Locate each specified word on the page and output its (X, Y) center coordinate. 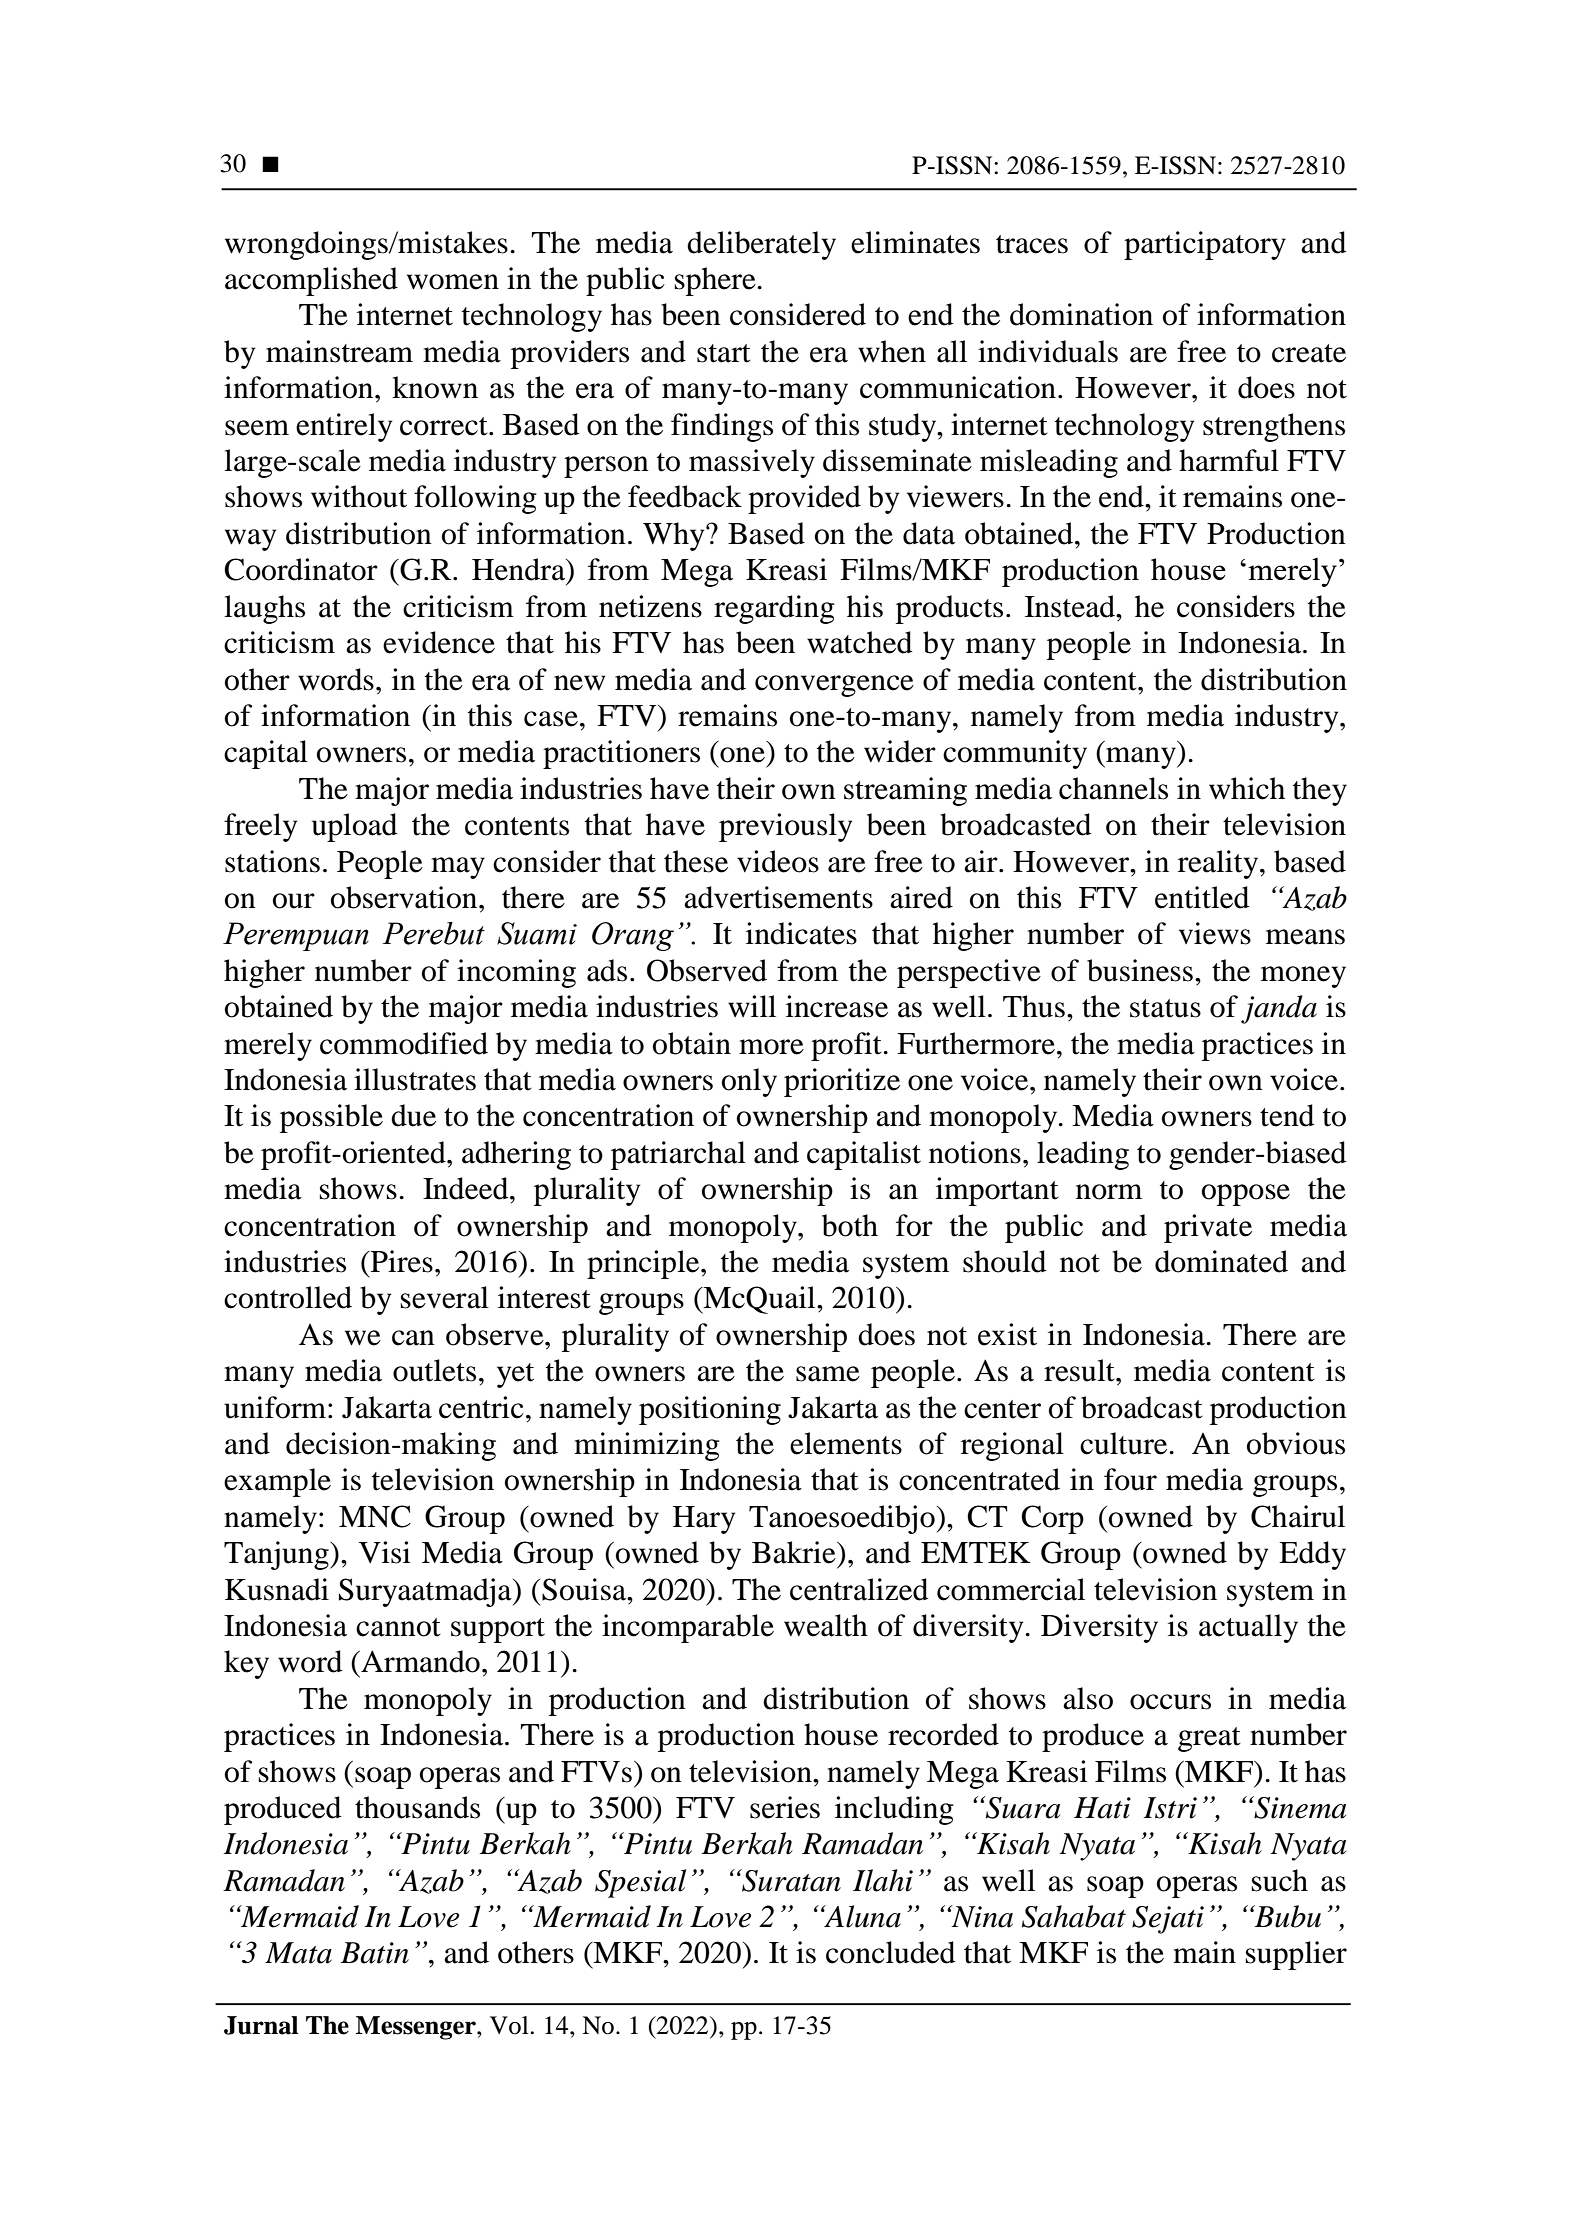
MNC (375, 1516)
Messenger (417, 2028)
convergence (834, 686)
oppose (1246, 1195)
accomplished (311, 281)
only (749, 1082)
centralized (859, 1589)
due (413, 1115)
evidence (439, 642)
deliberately (761, 245)
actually (1248, 1628)
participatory (1205, 245)
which (1247, 788)
